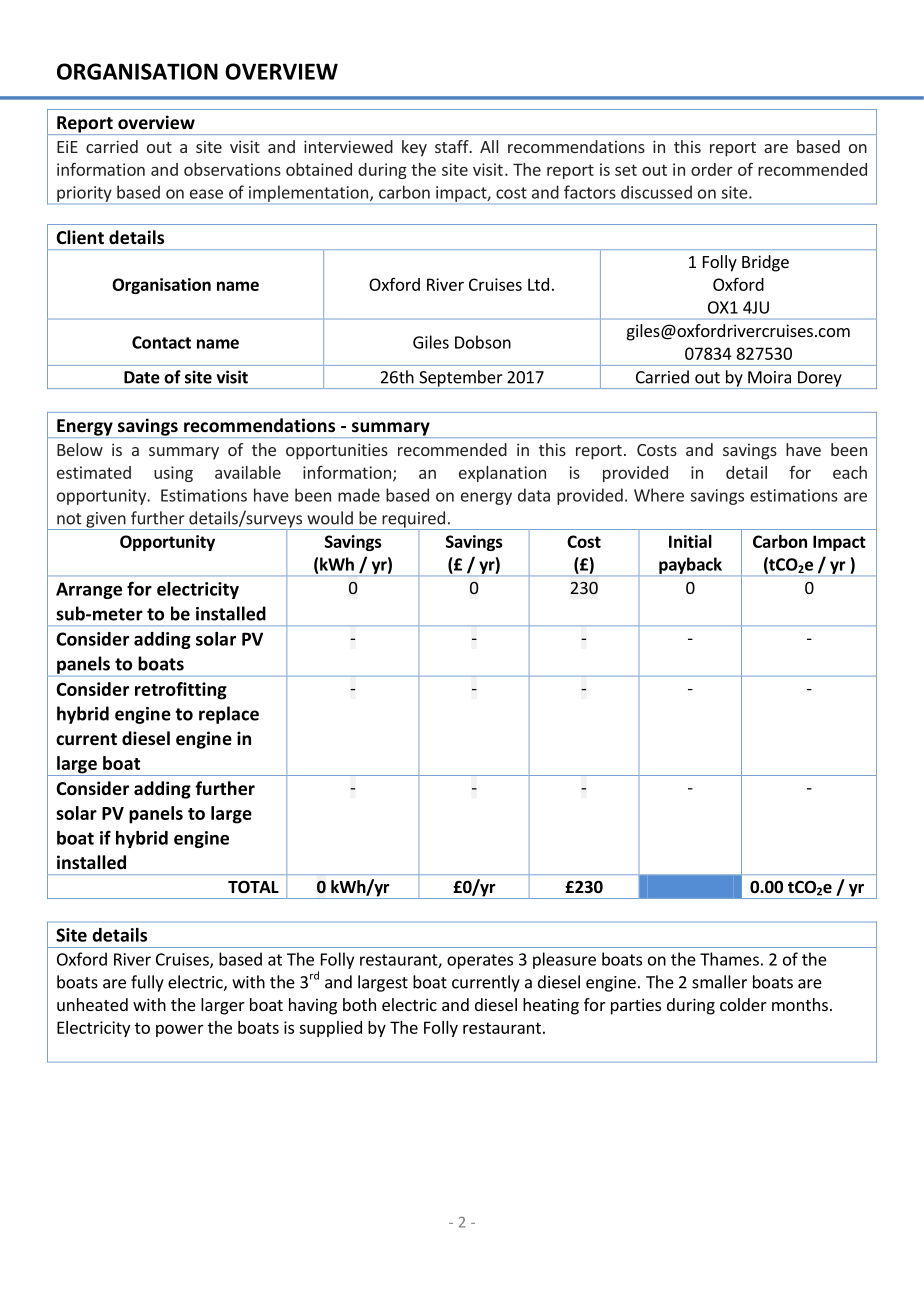  I want to click on order, so click(712, 169).
